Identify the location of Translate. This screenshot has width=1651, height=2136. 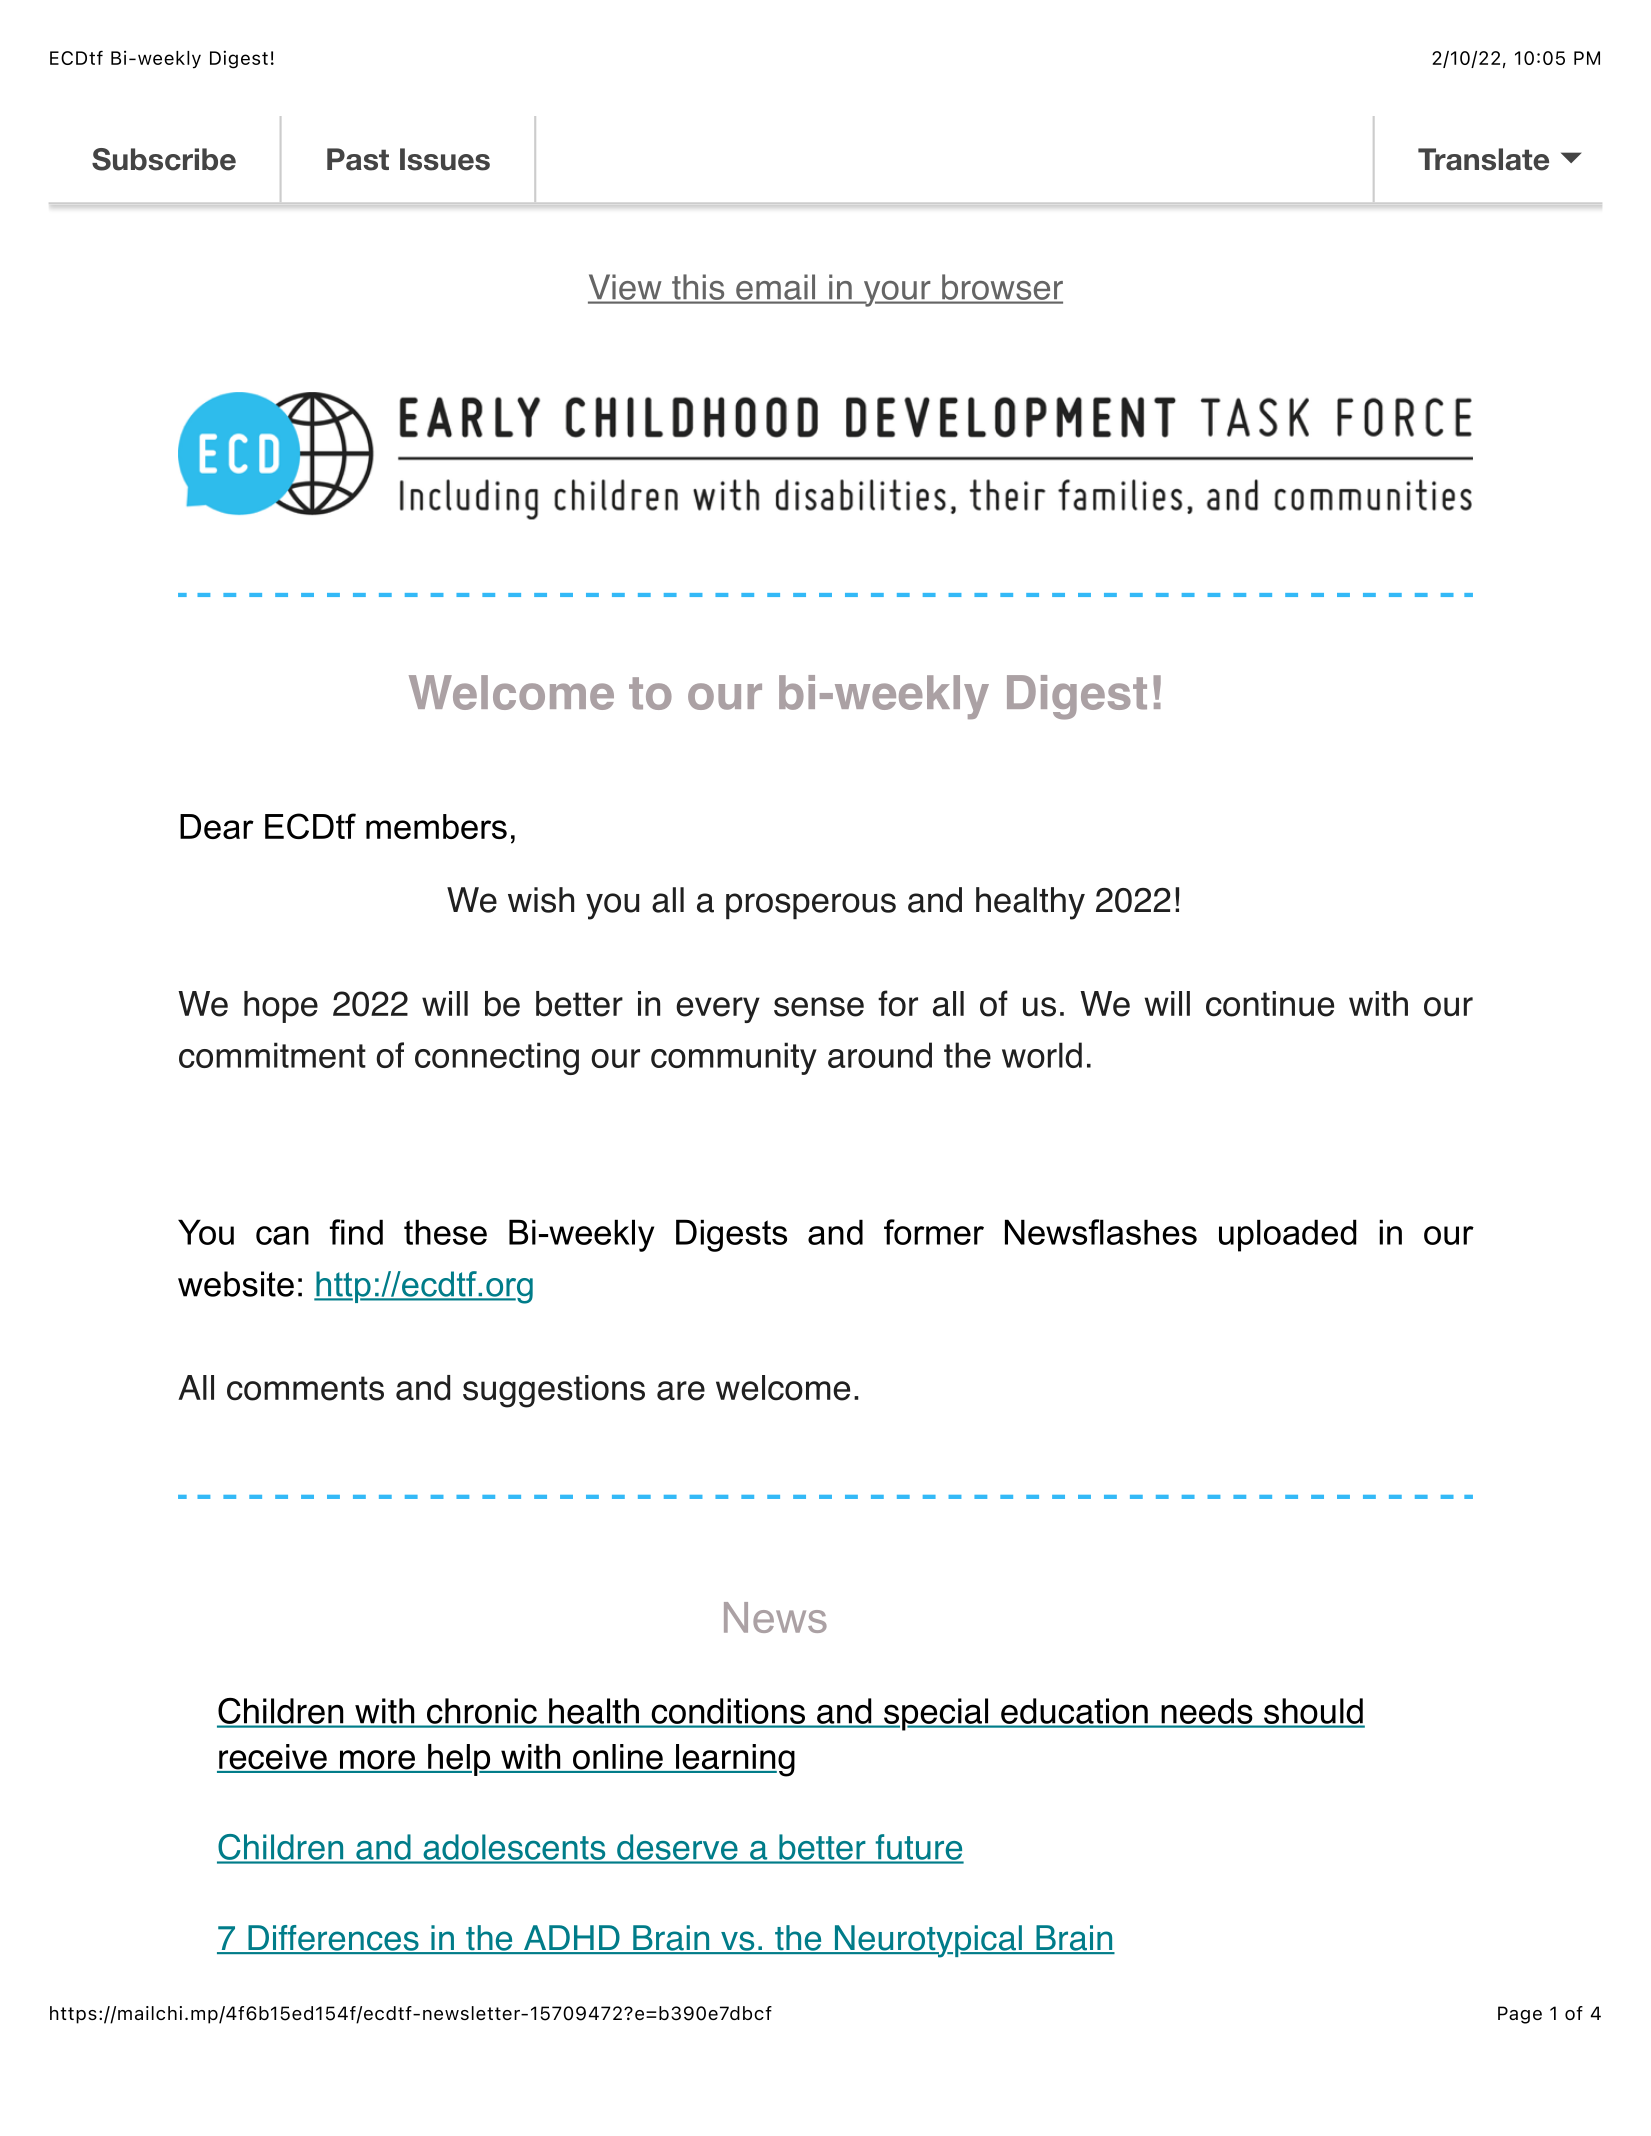
(1483, 159).
